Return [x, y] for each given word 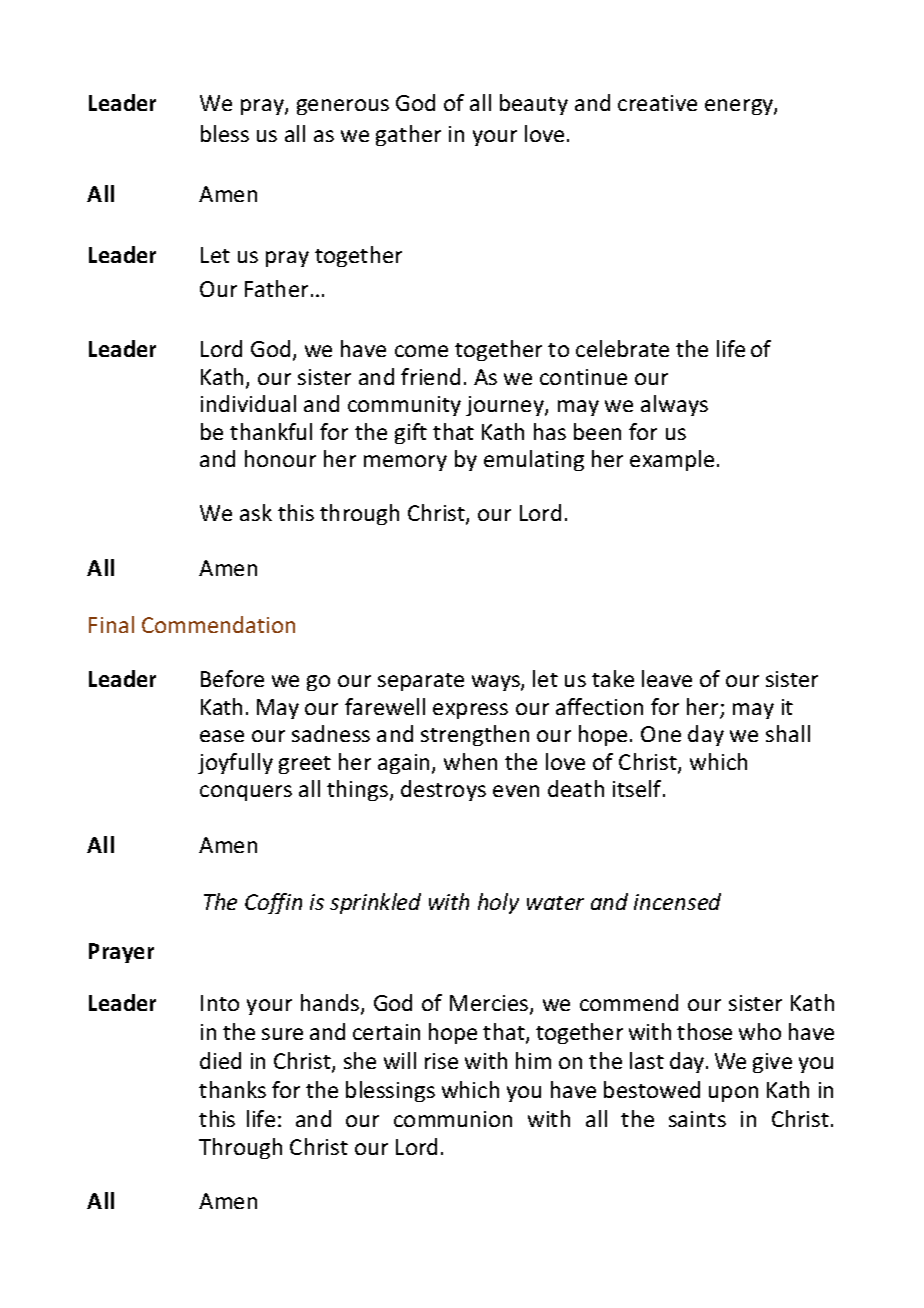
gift [411, 433]
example [672, 460]
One [661, 734]
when [470, 761]
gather [408, 135]
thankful [271, 431]
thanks [232, 1089]
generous [343, 107]
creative [657, 103]
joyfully [235, 763]
